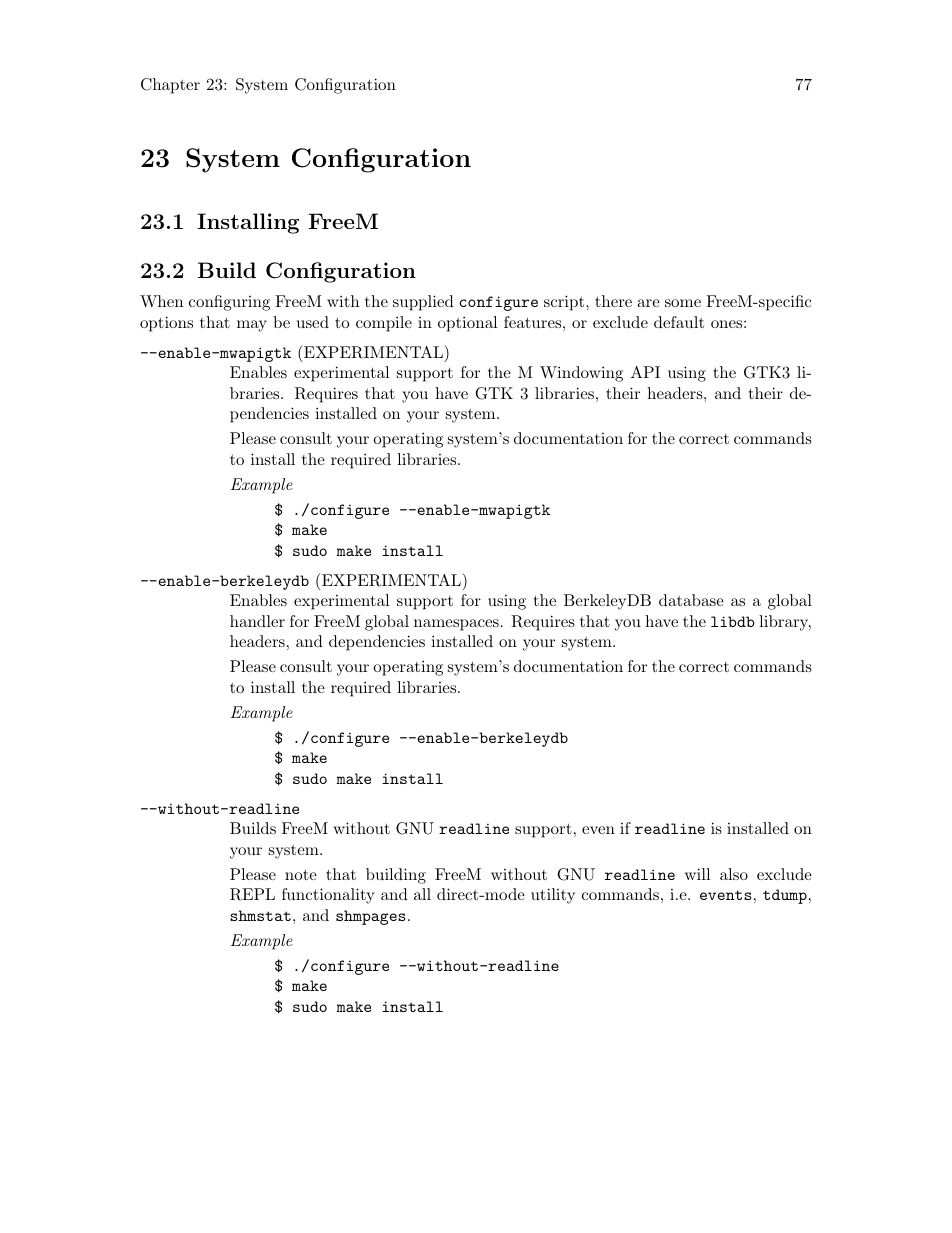 Image resolution: width=952 pixels, height=1233 pixels. Describe the element at coordinates (697, 874) in the screenshot. I see `will` at that location.
